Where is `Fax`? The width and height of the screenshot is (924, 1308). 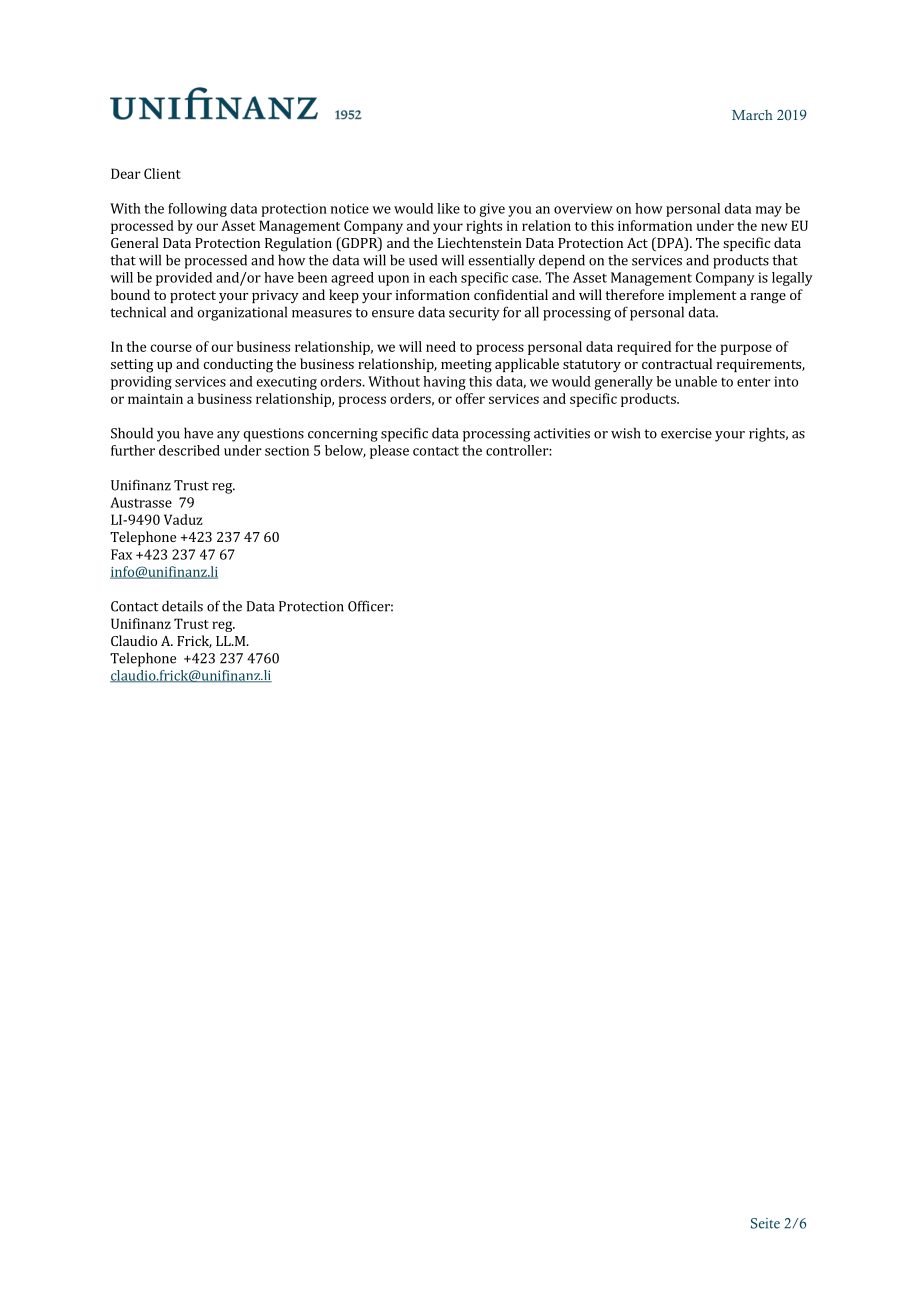 Fax is located at coordinates (121, 554).
